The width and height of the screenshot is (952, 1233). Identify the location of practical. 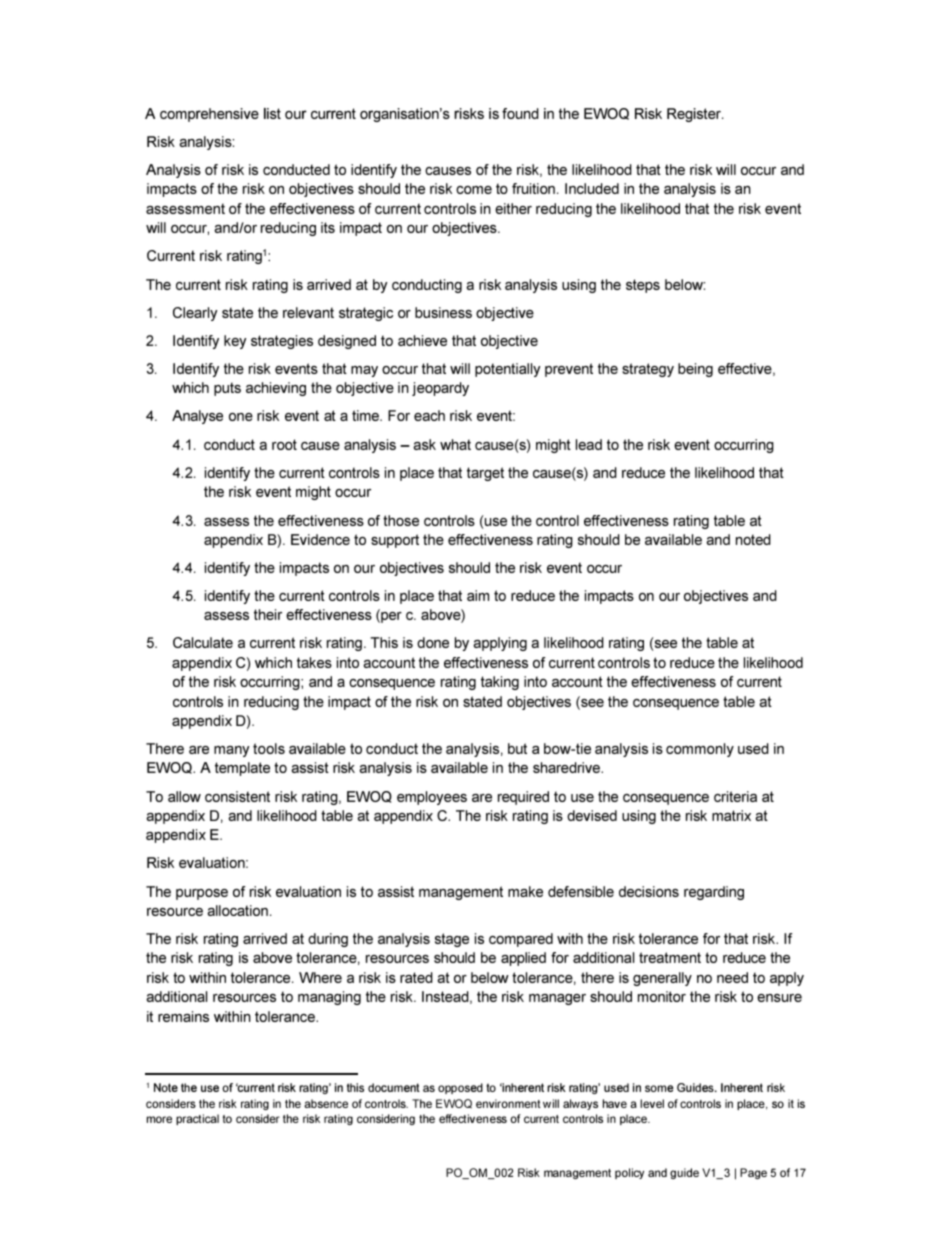
(197, 1119).
